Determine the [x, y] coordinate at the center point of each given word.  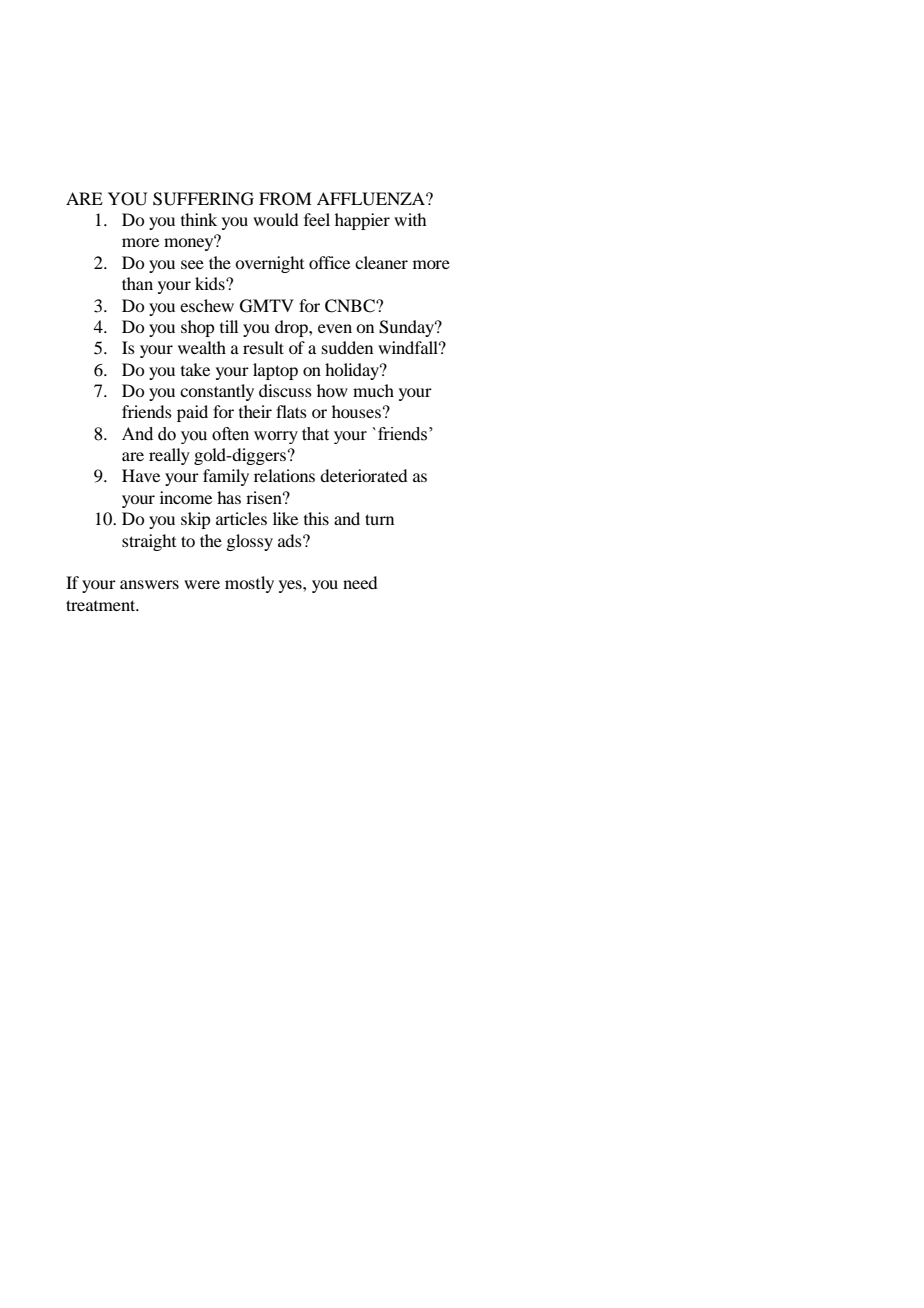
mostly [249, 584]
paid [192, 413]
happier [362, 221]
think [199, 219]
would [275, 219]
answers [149, 584]
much [373, 390]
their [255, 411]
